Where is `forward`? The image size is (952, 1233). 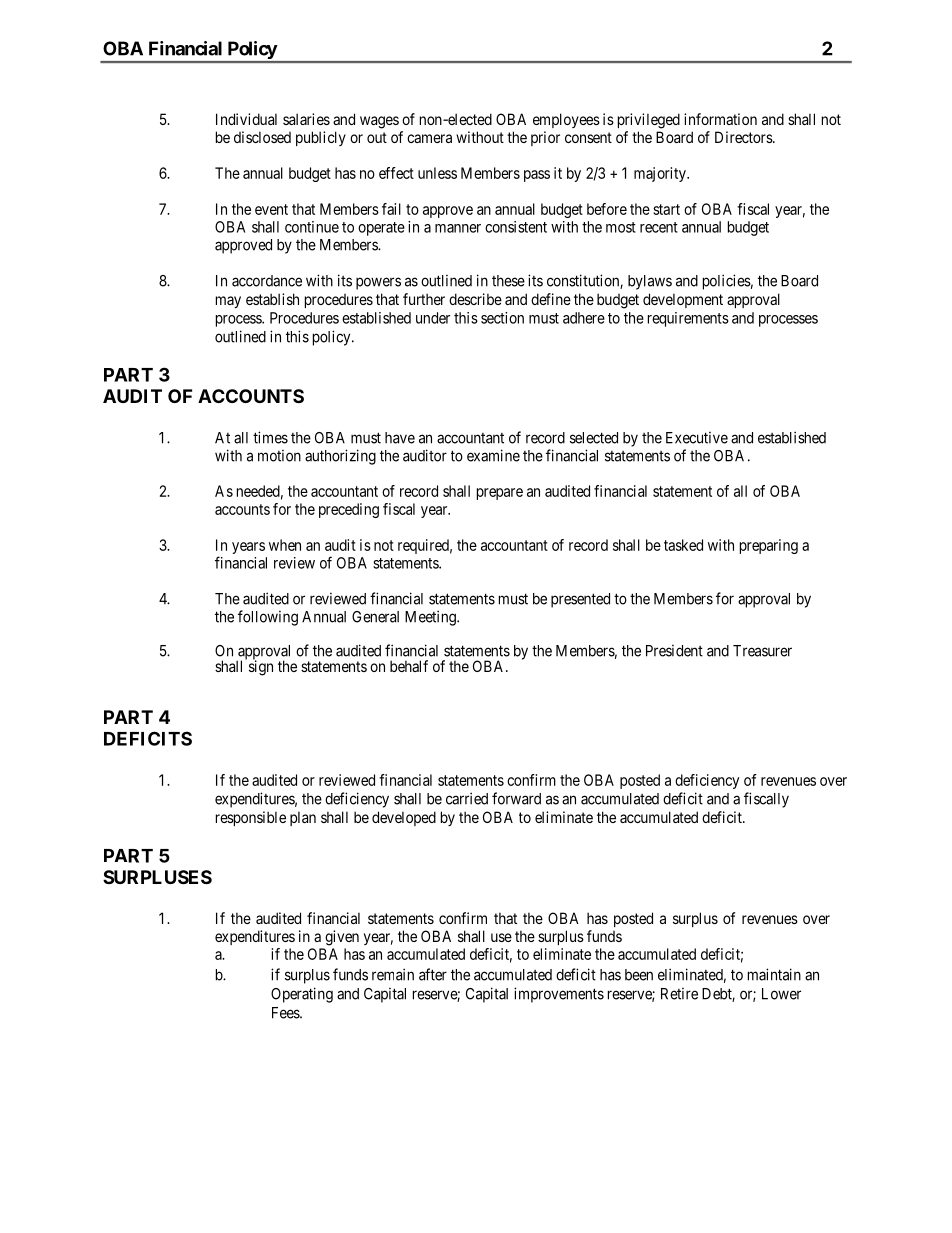
forward is located at coordinates (516, 798).
